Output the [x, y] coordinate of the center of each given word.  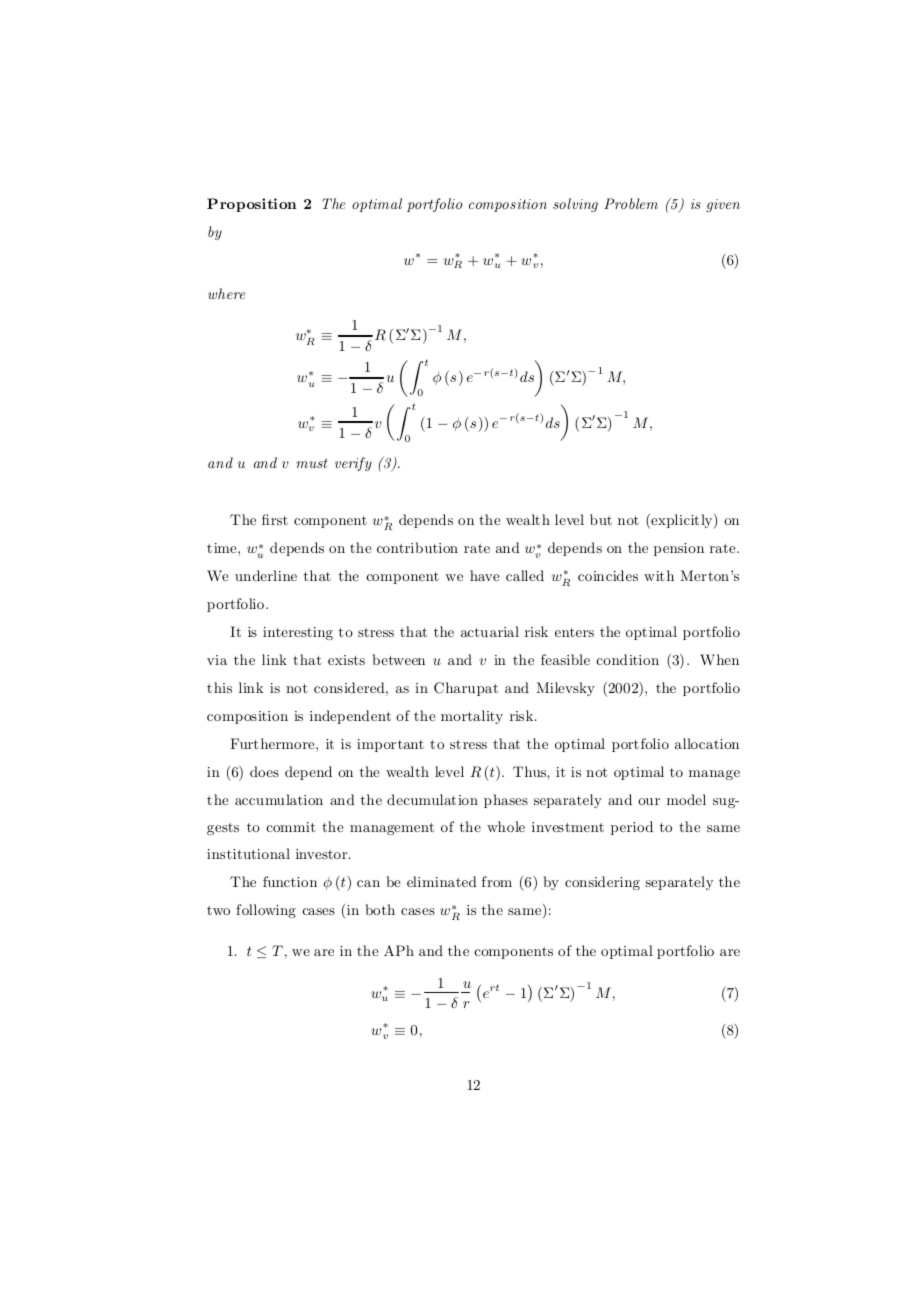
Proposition [252, 205]
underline [266, 575]
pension [679, 549]
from [497, 881]
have [484, 575]
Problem [631, 203]
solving [575, 205]
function [290, 881]
